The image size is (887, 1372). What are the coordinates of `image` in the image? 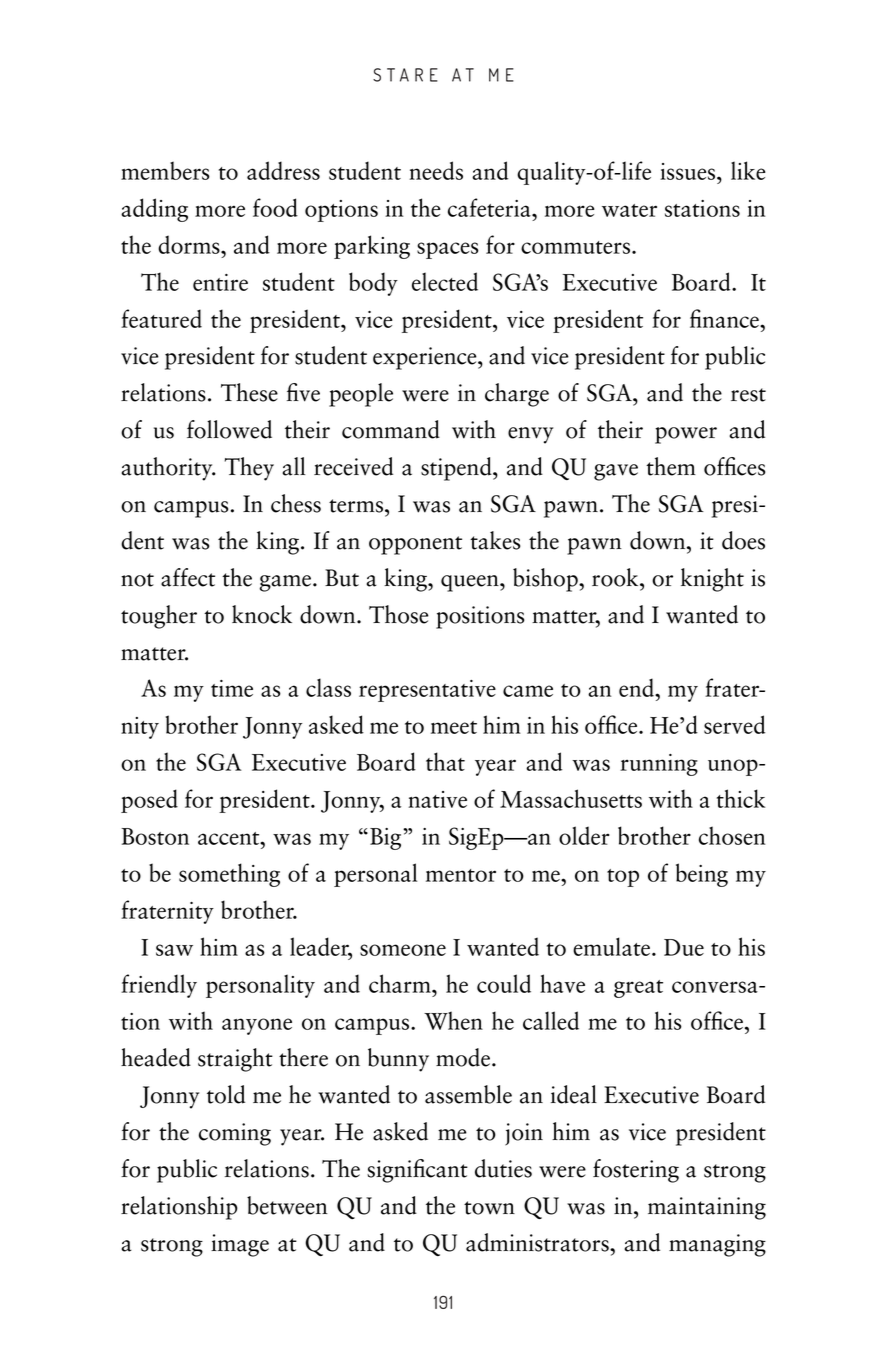 It's located at (240, 1245).
